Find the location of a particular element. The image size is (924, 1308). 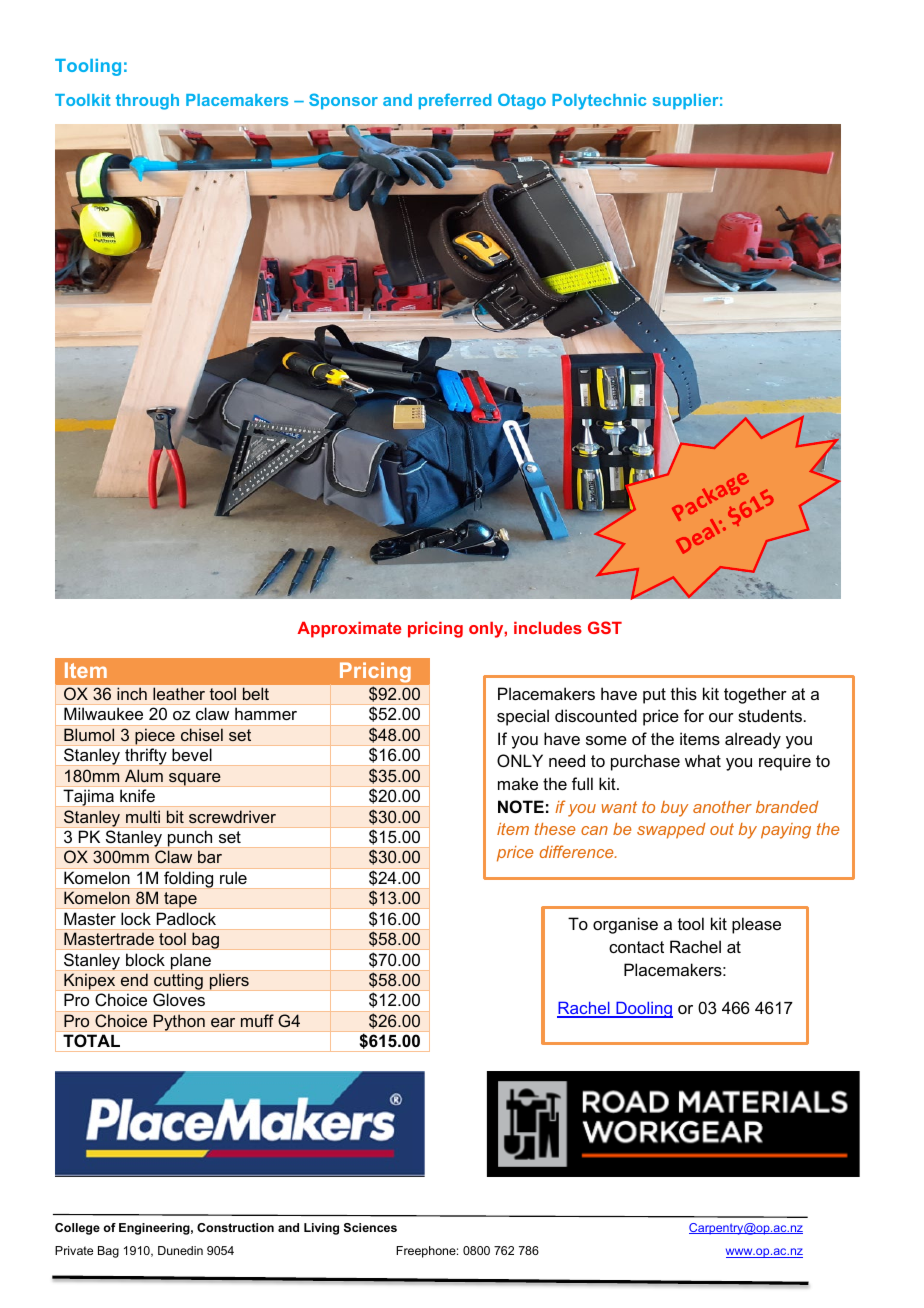

out is located at coordinates (722, 829).
